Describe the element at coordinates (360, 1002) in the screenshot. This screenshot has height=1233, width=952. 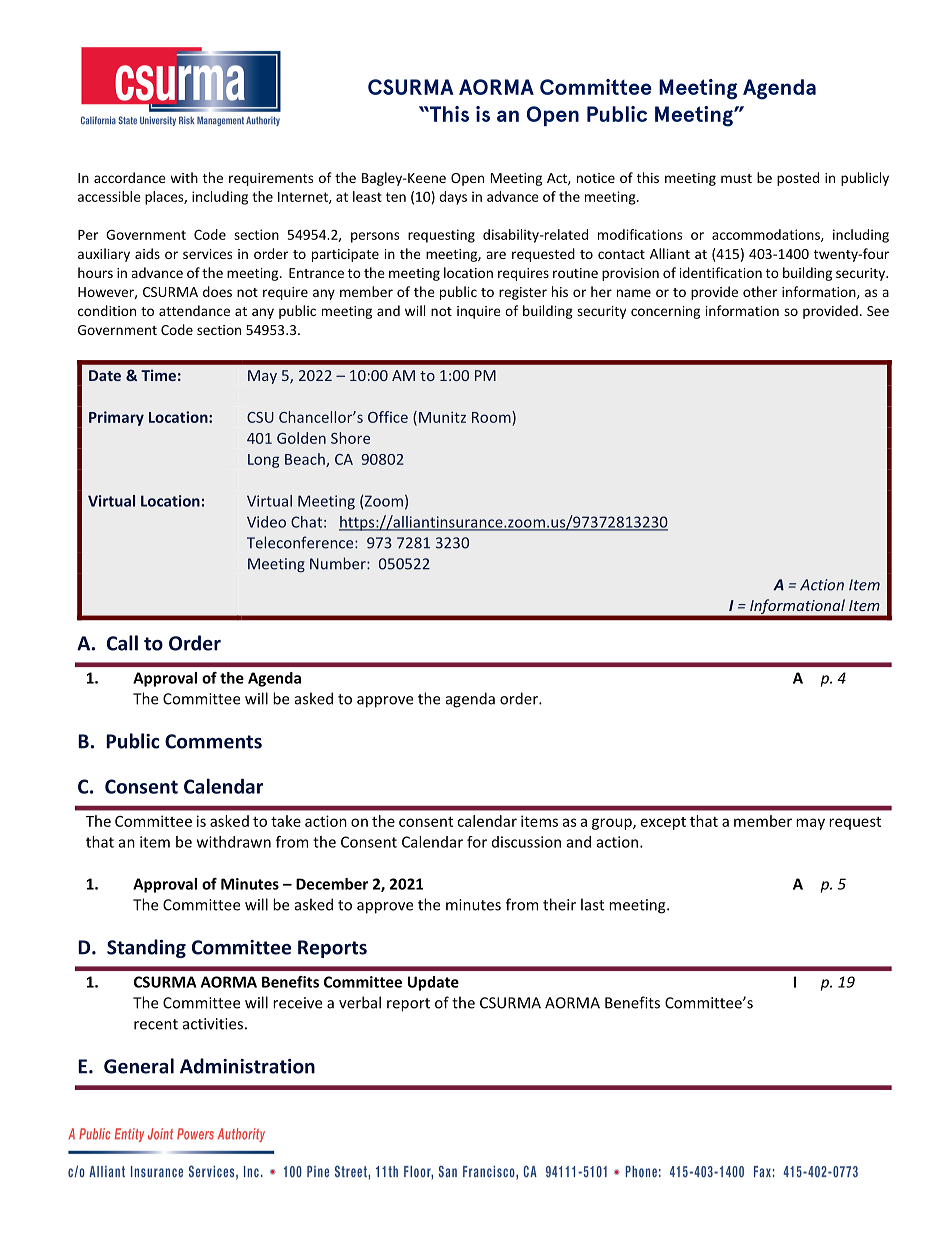
I see `verbal` at that location.
